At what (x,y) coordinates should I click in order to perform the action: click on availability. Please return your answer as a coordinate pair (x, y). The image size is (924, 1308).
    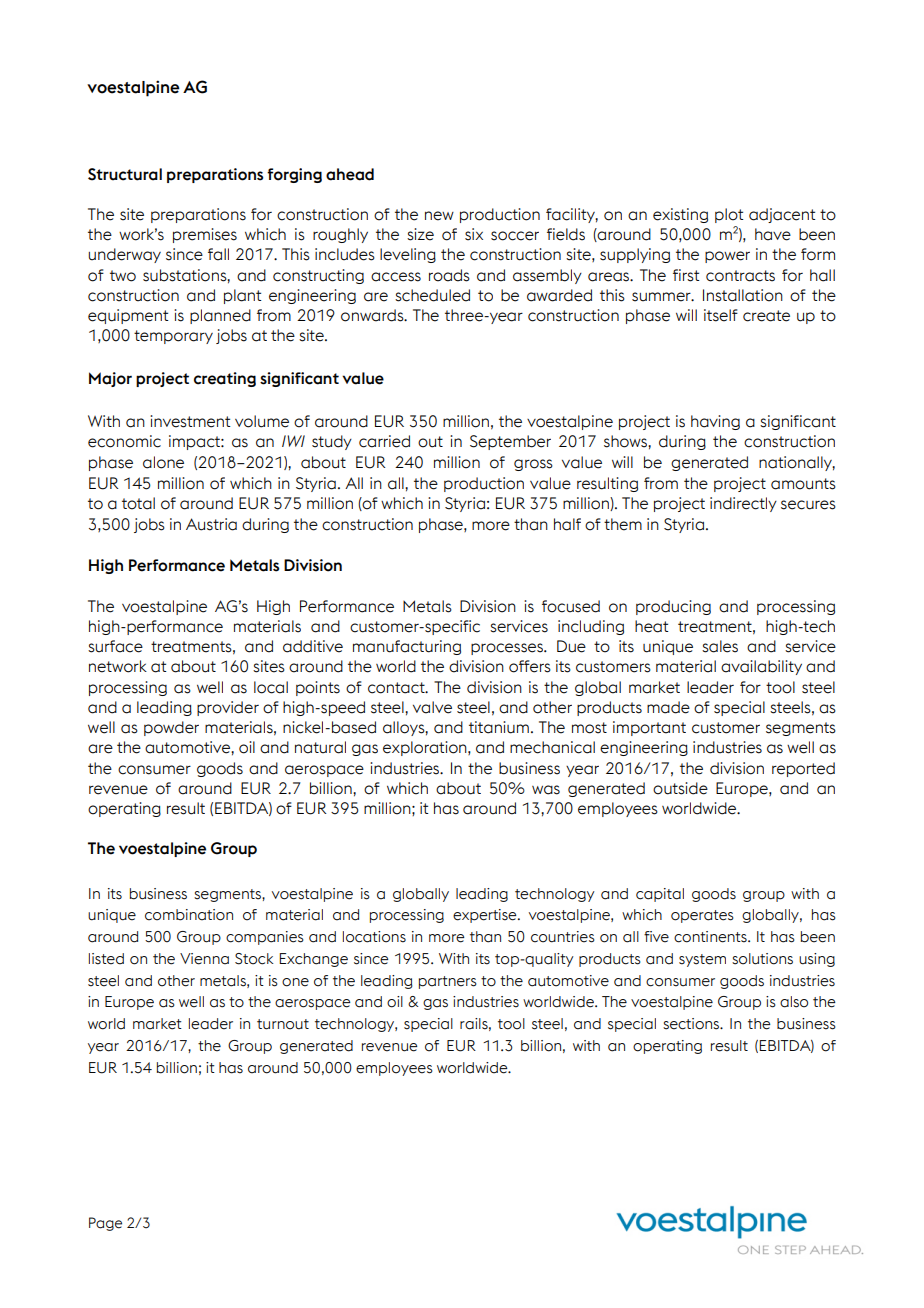
    Looking at the image, I should click on (761, 667).
